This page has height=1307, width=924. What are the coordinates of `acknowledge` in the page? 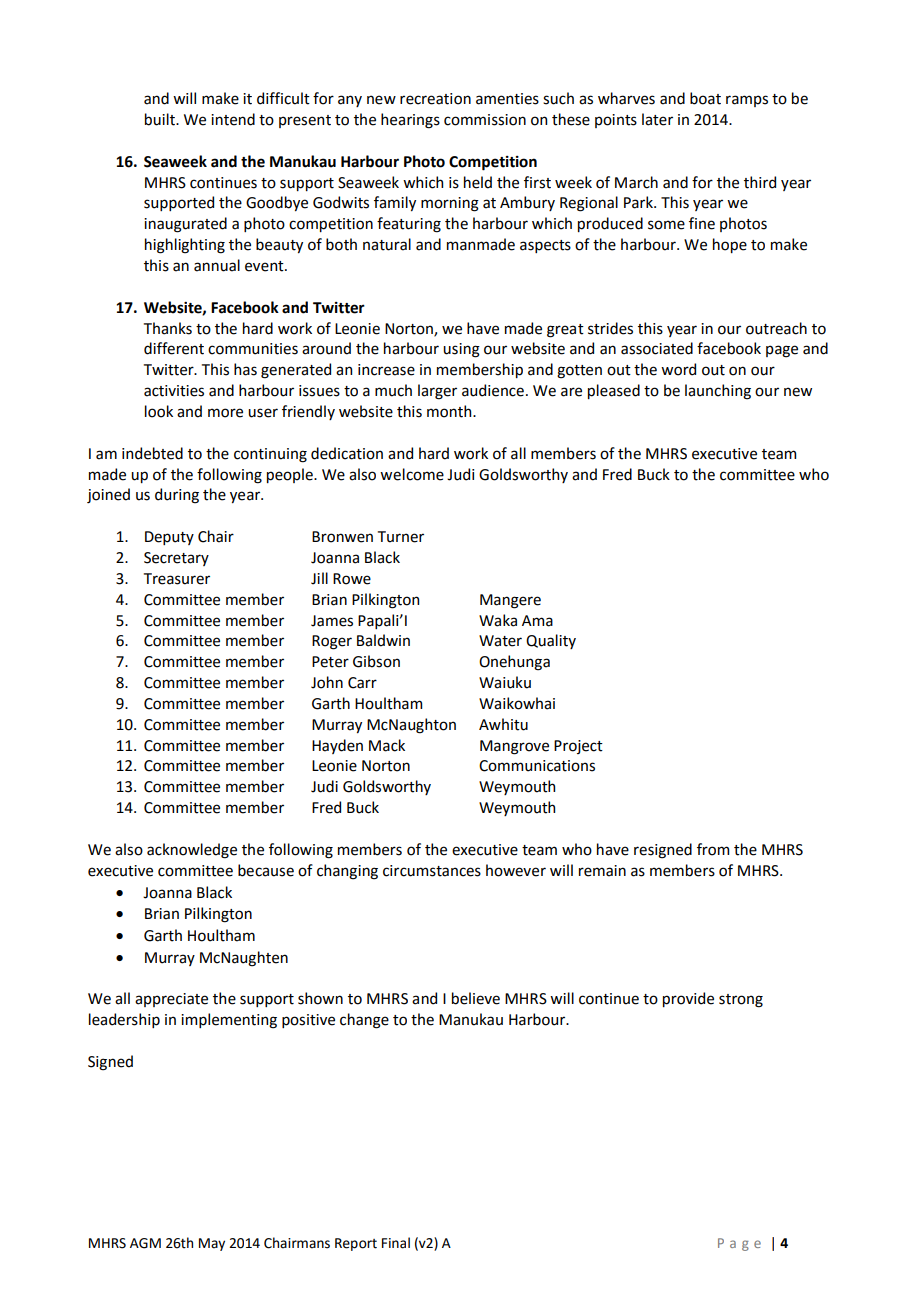 It's located at (192, 851).
